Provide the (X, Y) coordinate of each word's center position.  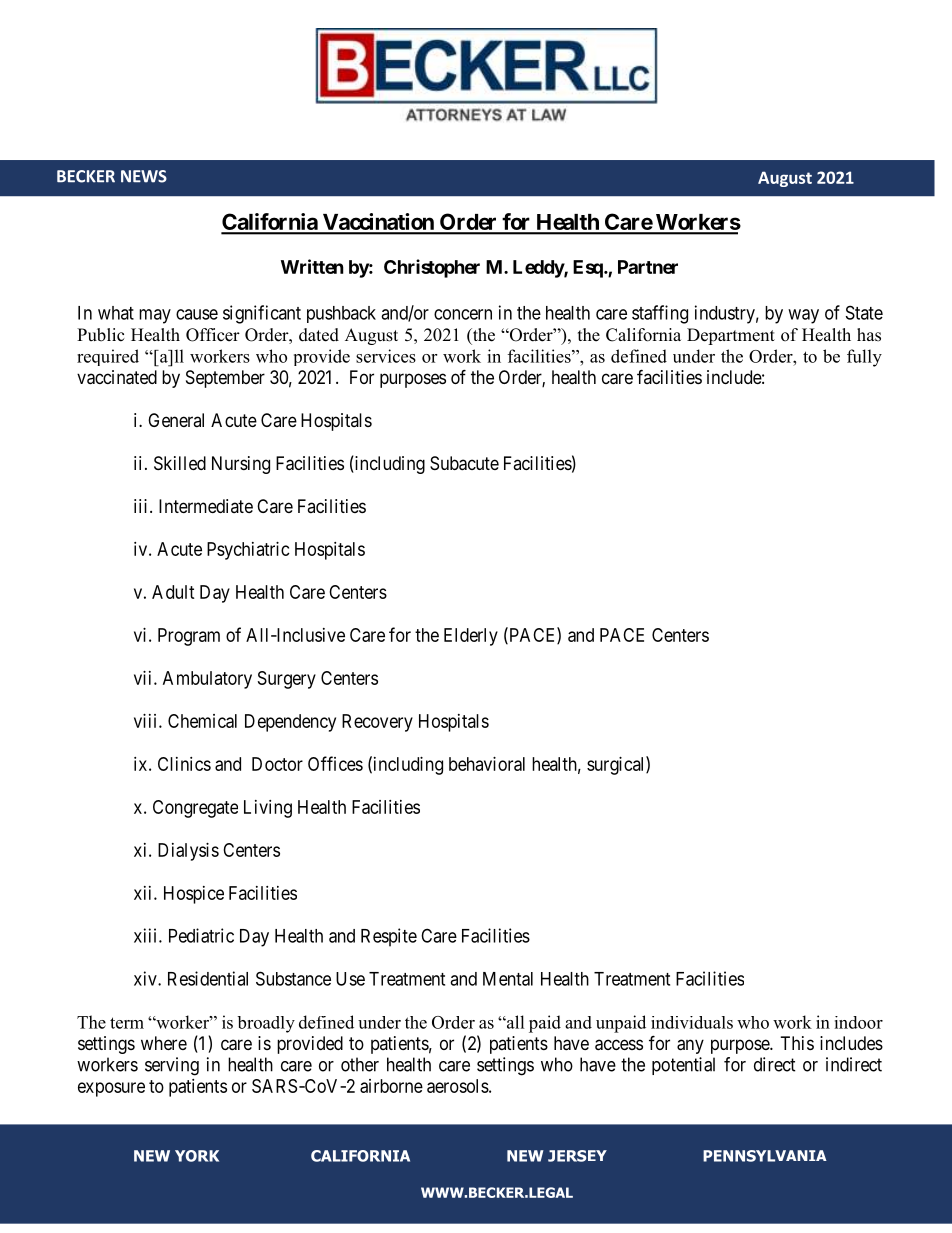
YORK (197, 1156)
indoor (858, 1022)
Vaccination (378, 223)
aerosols (458, 1086)
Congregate (195, 809)
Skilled (180, 463)
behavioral (487, 764)
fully (864, 358)
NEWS (144, 176)
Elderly (471, 637)
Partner (648, 267)
